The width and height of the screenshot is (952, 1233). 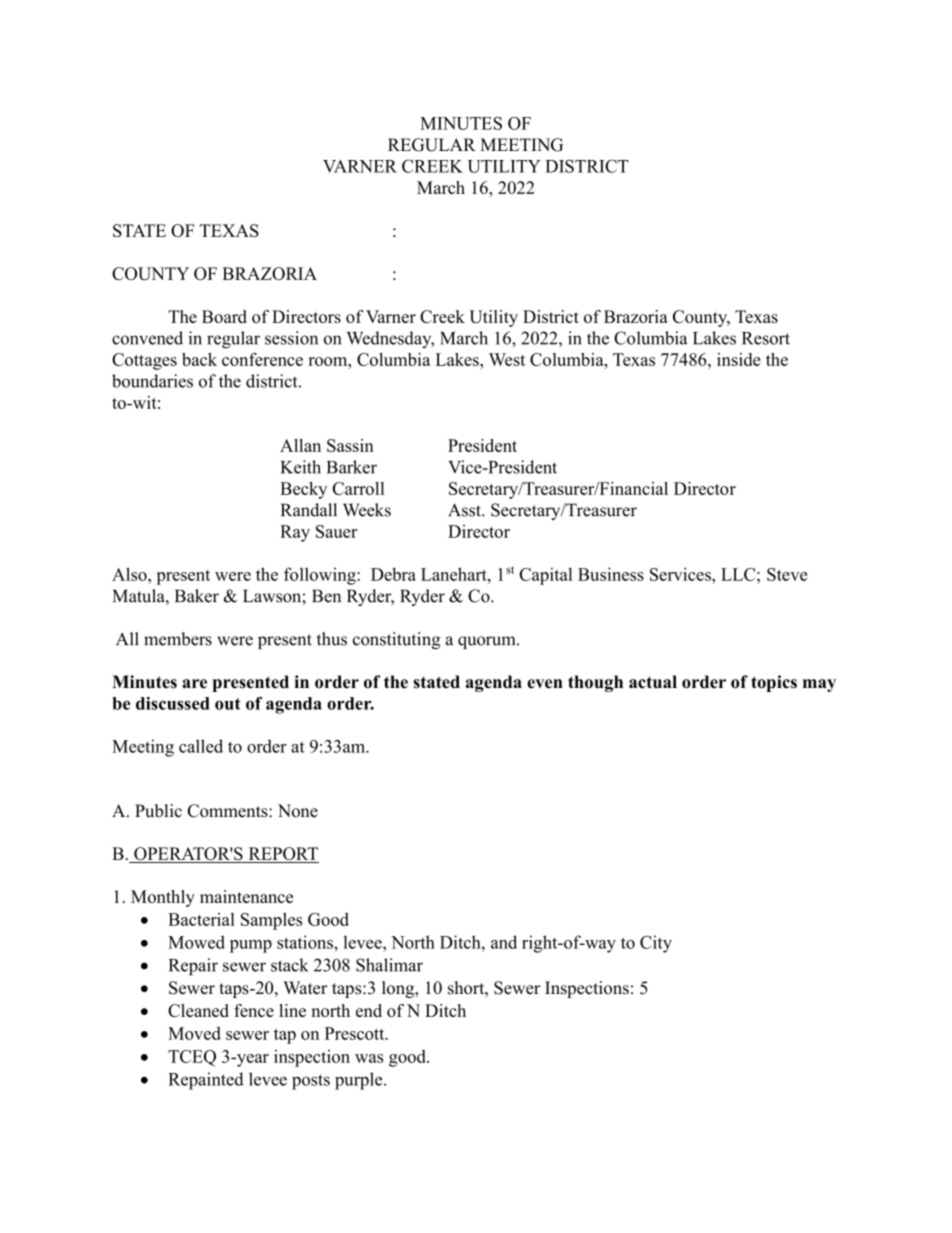 I want to click on Repainted, so click(x=206, y=1081).
